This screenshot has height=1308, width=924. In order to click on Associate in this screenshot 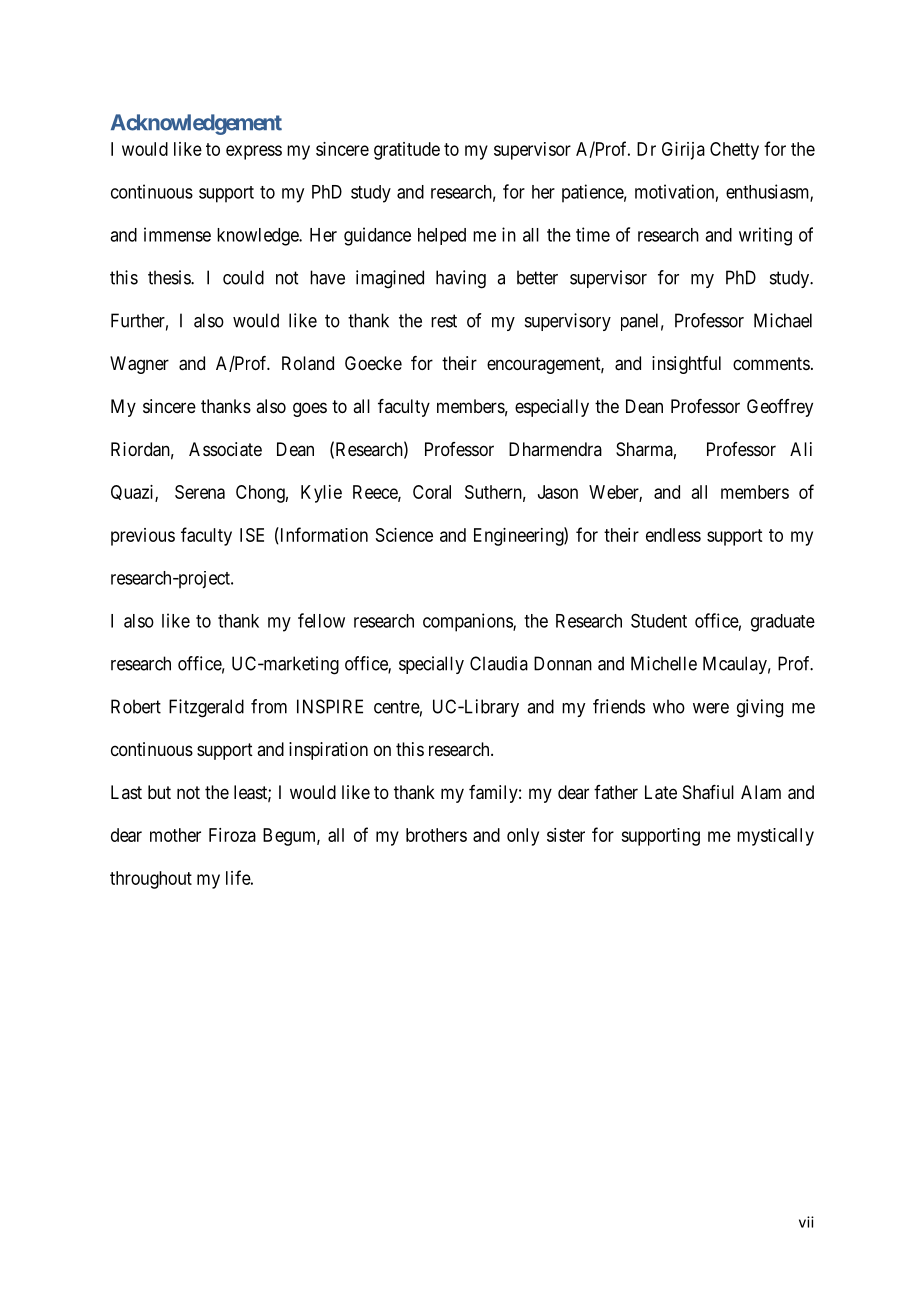, I will do `click(225, 449)`.
